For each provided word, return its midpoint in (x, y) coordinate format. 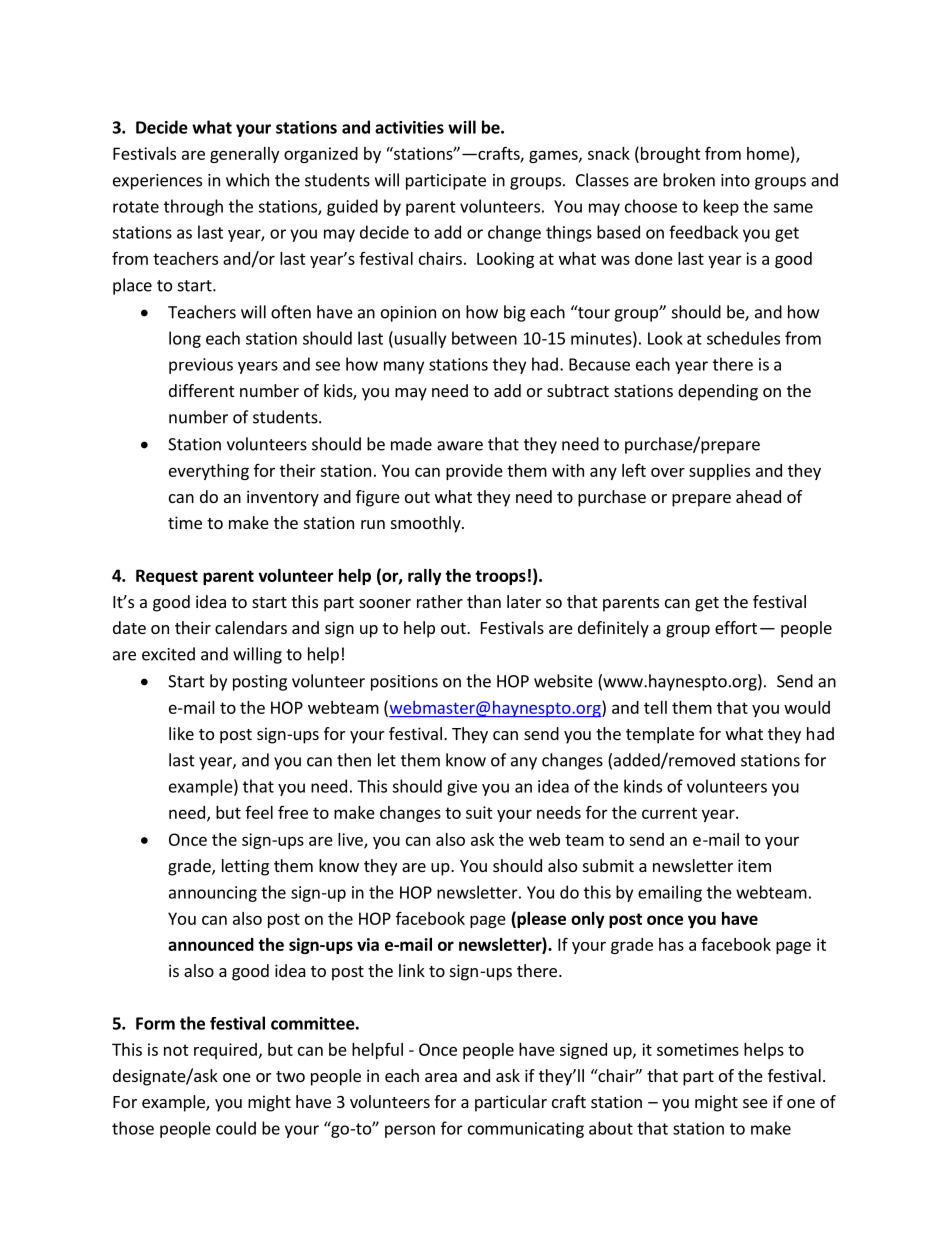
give (462, 788)
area (441, 1077)
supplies (719, 472)
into (735, 180)
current (669, 813)
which (247, 180)
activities (409, 127)
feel (259, 812)
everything (209, 472)
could (236, 1128)
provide (474, 472)
